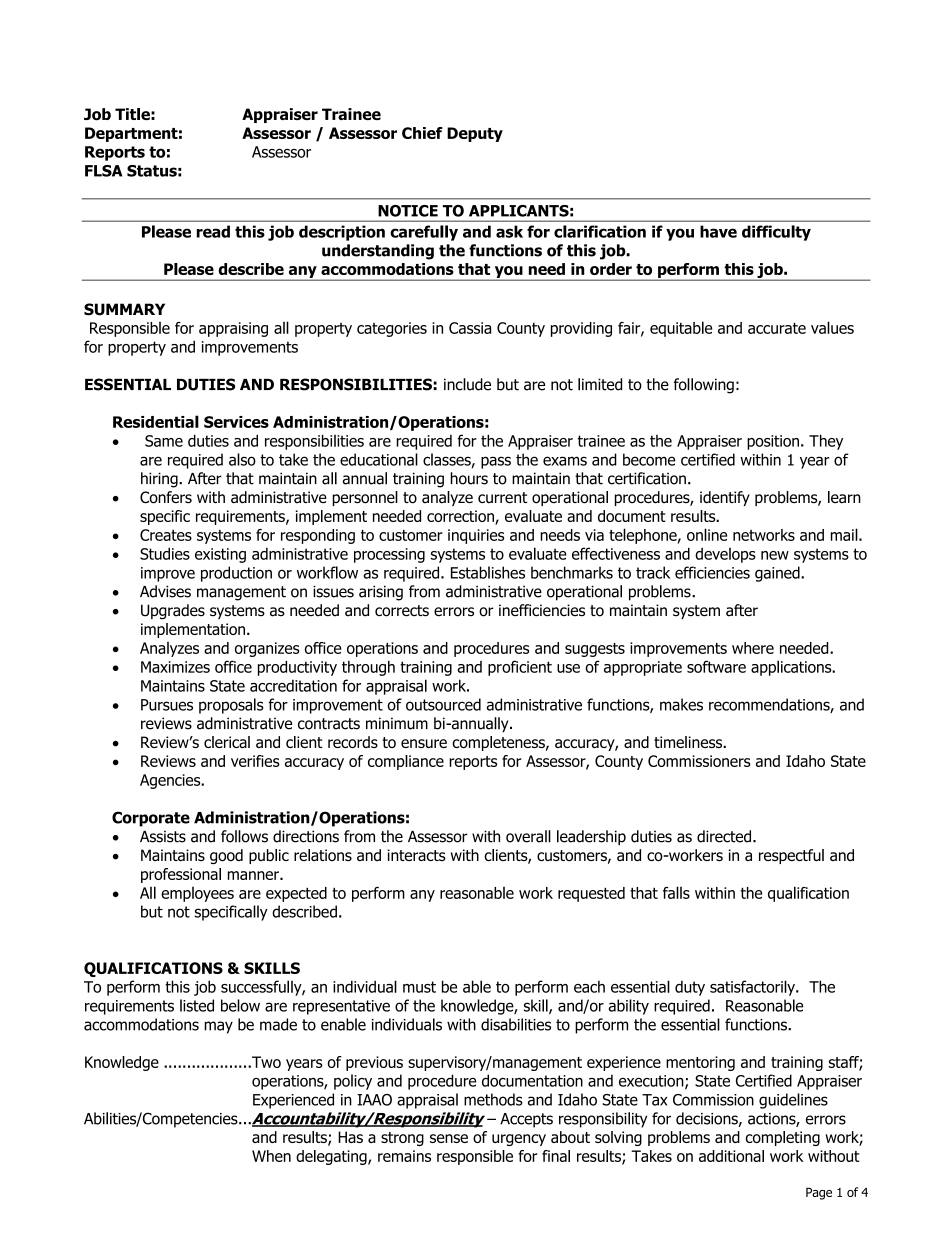 This screenshot has width=952, height=1233. Describe the element at coordinates (520, 668) in the screenshot. I see `proficient` at that location.
